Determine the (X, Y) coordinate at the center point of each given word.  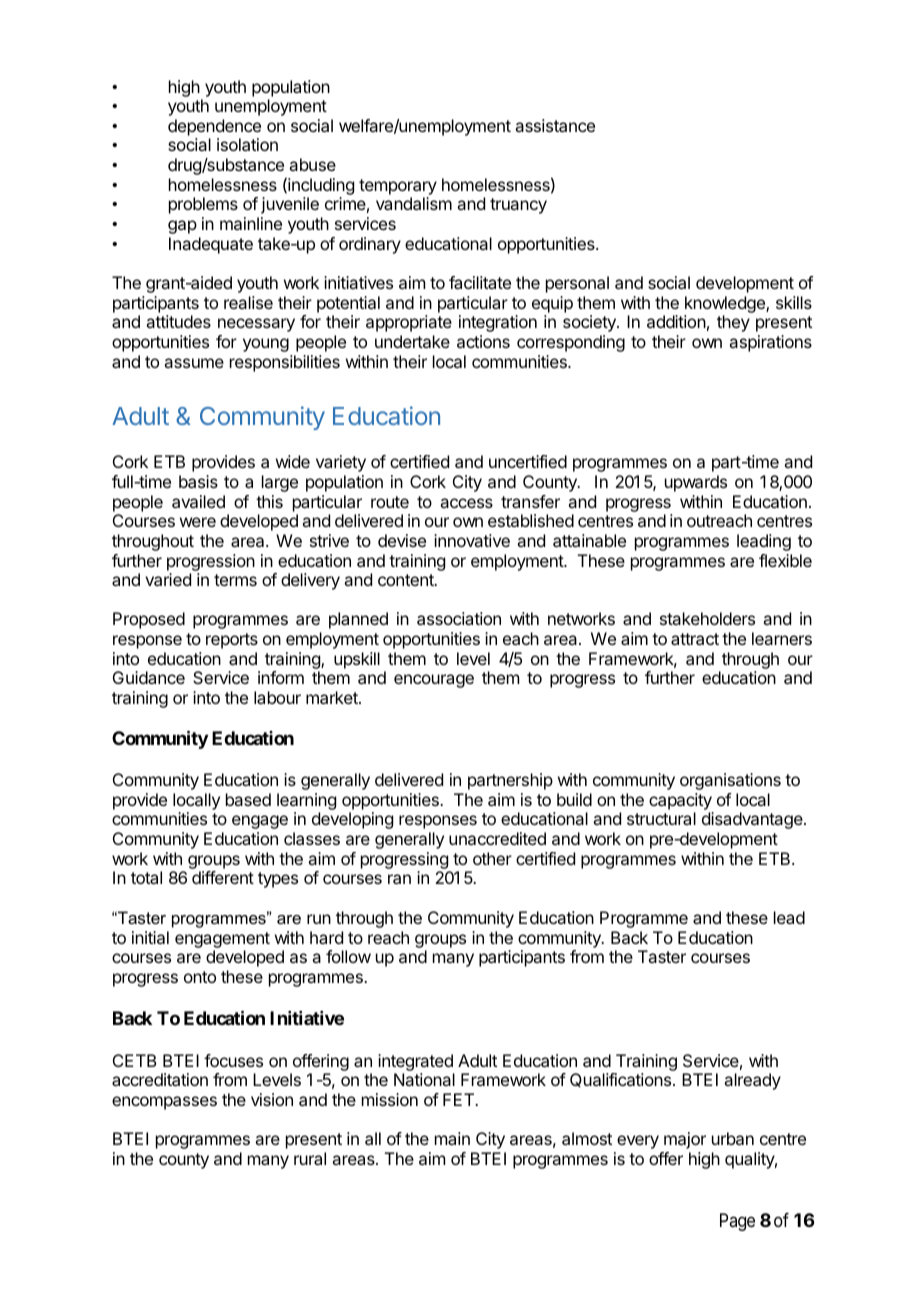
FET (460, 1099)
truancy (518, 206)
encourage (434, 681)
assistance (555, 125)
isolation (247, 144)
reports (232, 641)
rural (310, 1158)
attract (695, 639)
